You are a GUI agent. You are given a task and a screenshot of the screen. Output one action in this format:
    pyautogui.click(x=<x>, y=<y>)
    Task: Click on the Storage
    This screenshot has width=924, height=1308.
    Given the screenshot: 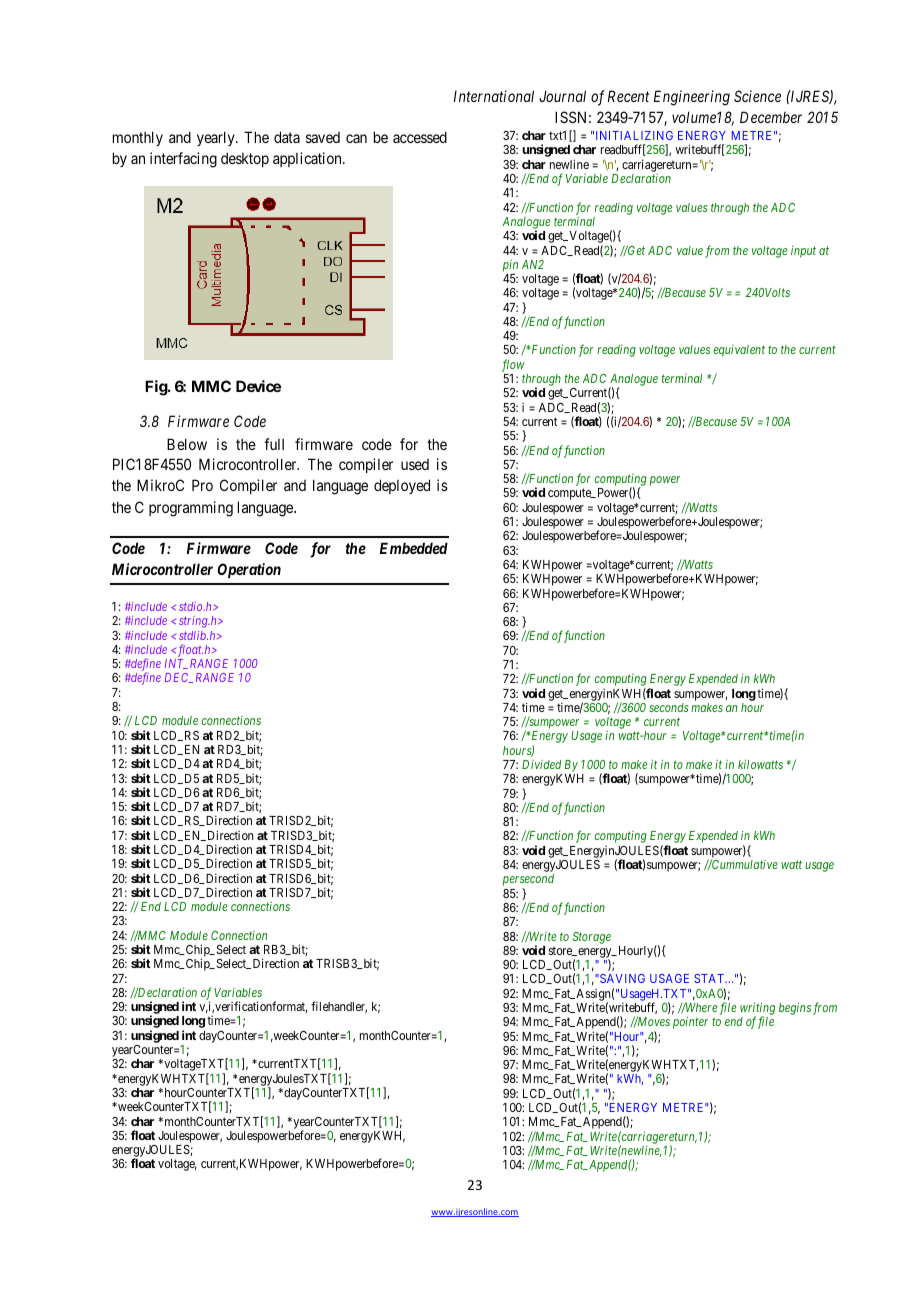 What is the action you would take?
    pyautogui.click(x=592, y=938)
